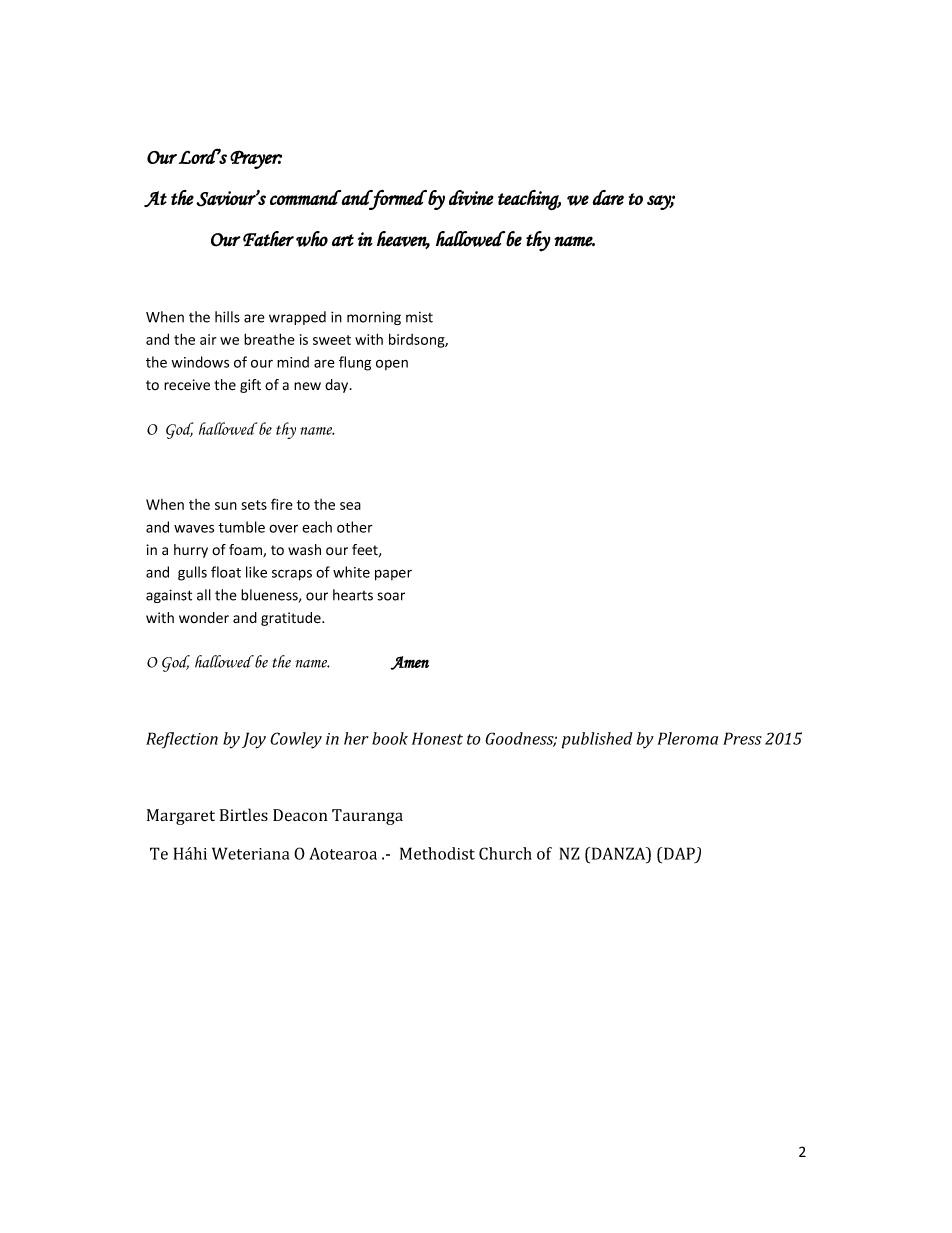  I want to click on mist, so click(419, 317).
